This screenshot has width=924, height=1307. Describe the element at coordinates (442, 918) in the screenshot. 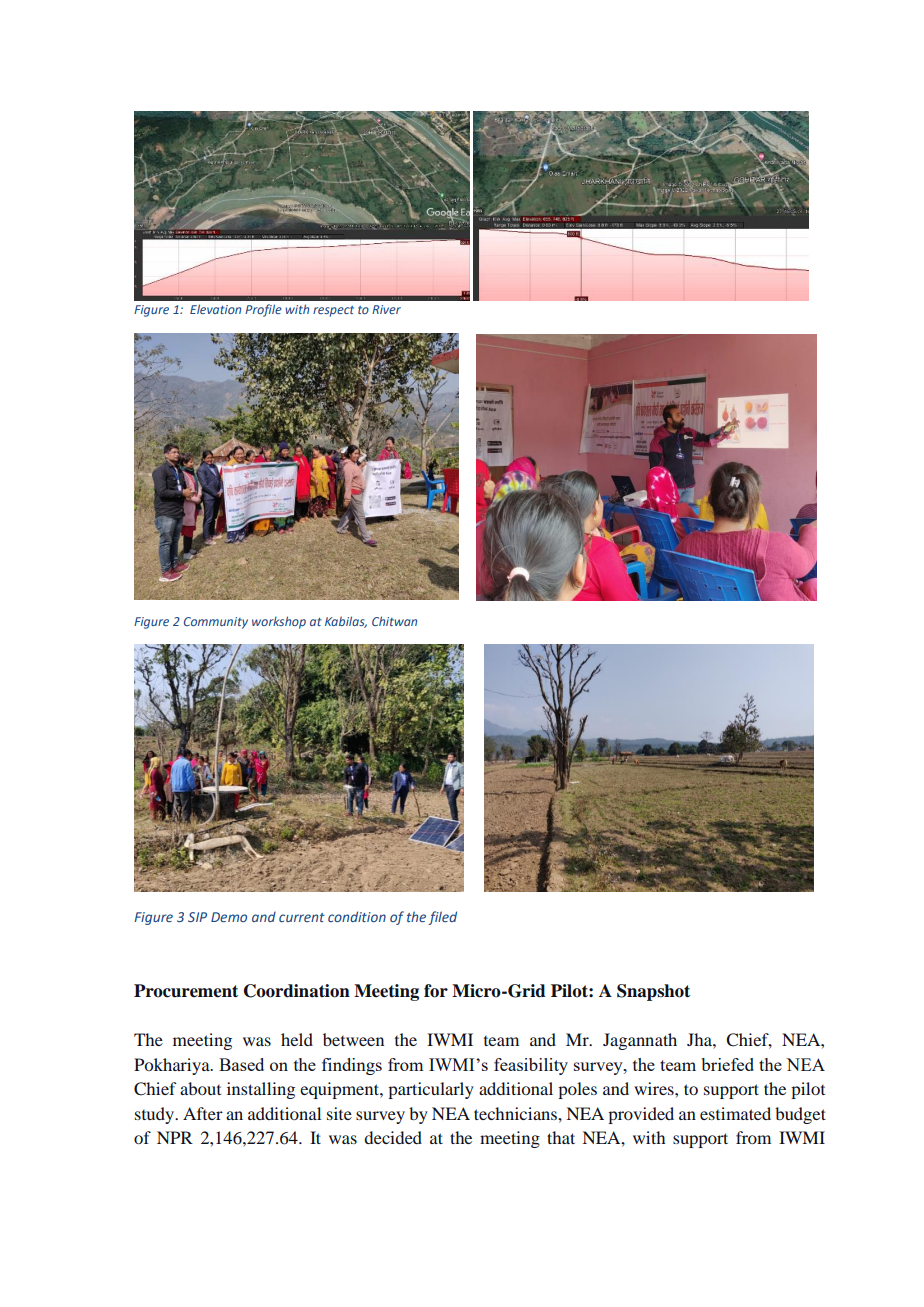

I see `filed` at that location.
